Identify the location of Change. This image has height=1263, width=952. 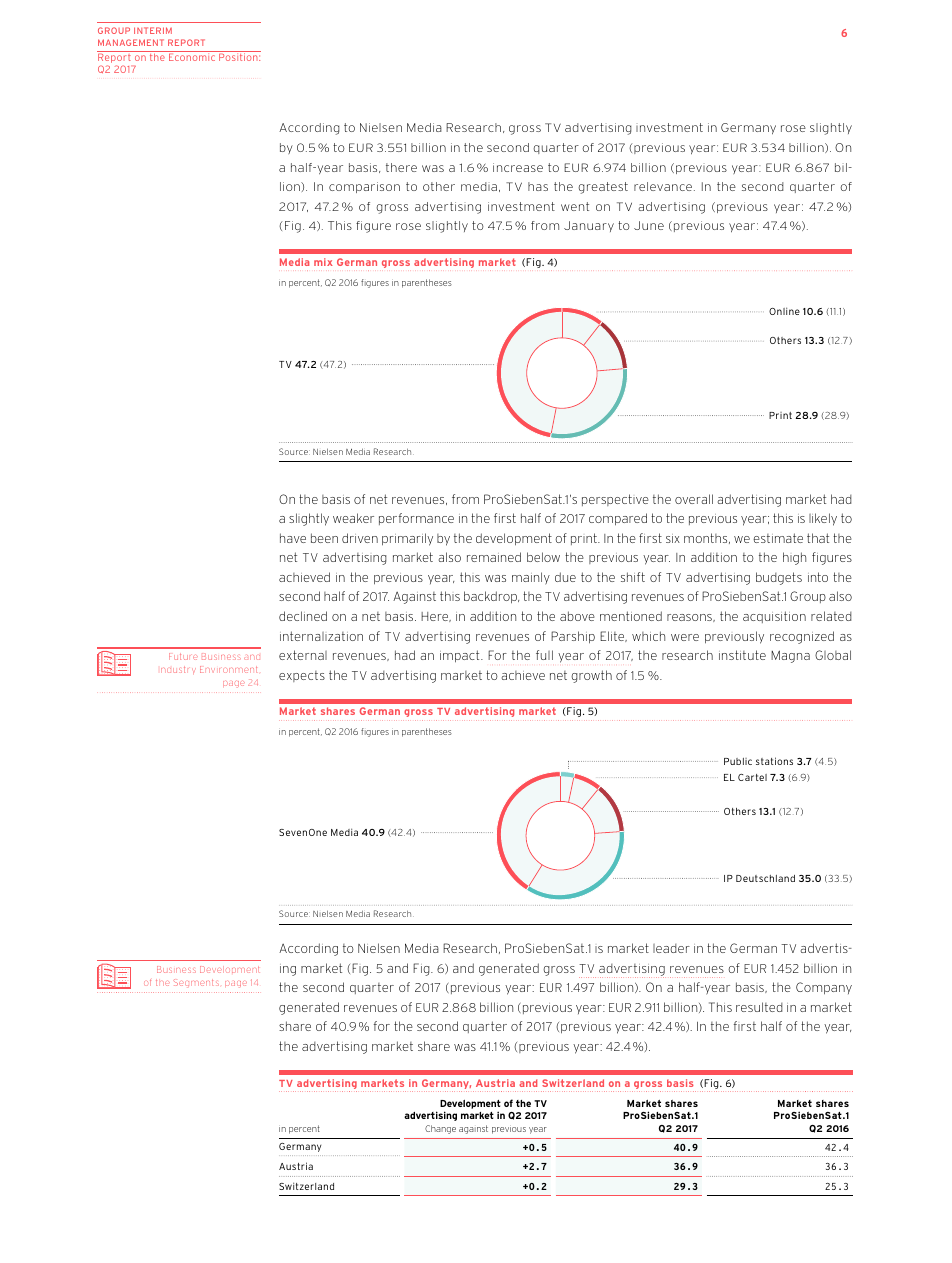
(440, 1129).
